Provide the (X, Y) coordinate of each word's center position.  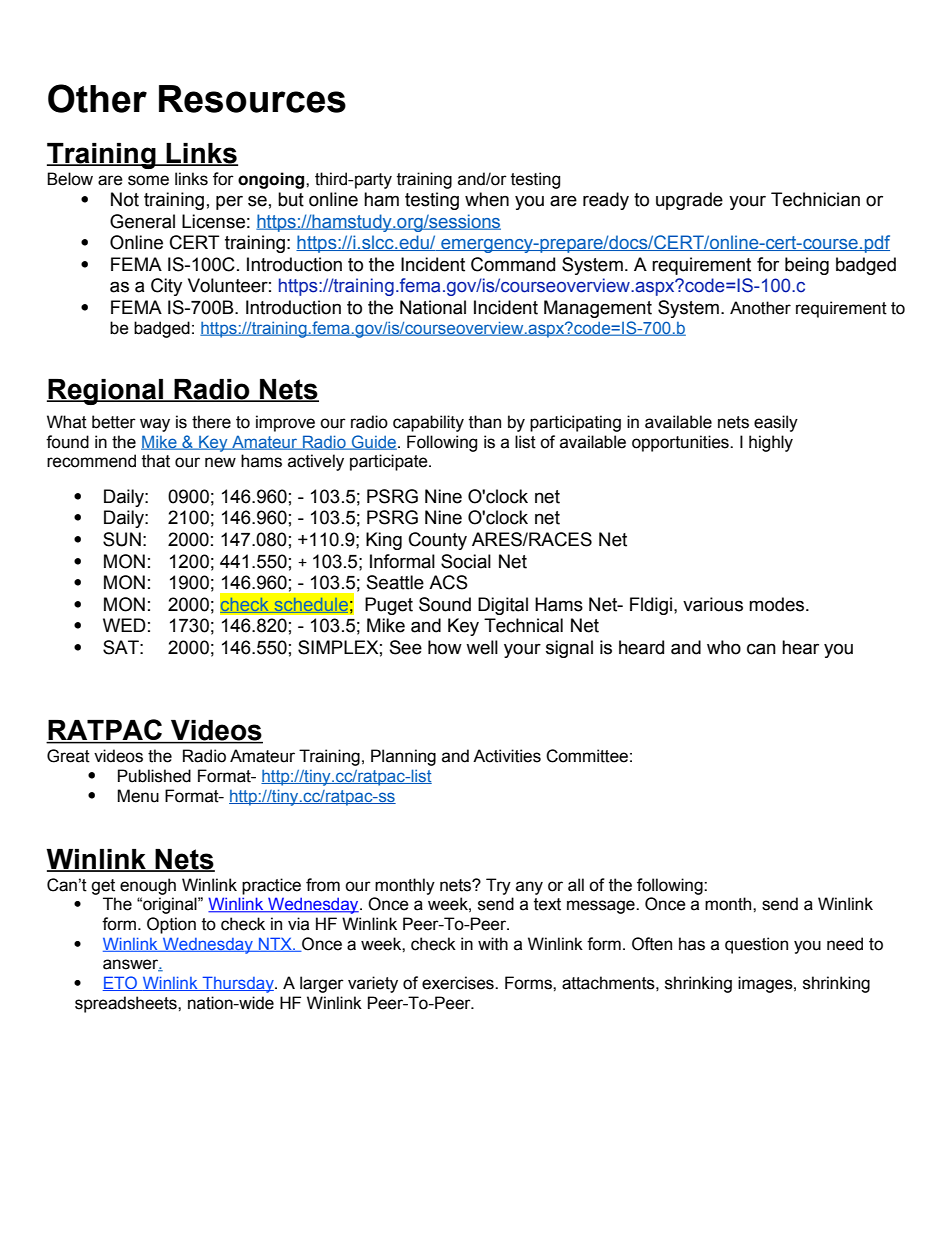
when (487, 199)
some (148, 180)
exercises (459, 983)
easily (776, 423)
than (485, 422)
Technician (815, 199)
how (445, 647)
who (724, 647)
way (155, 425)
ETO (121, 983)
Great (68, 756)
